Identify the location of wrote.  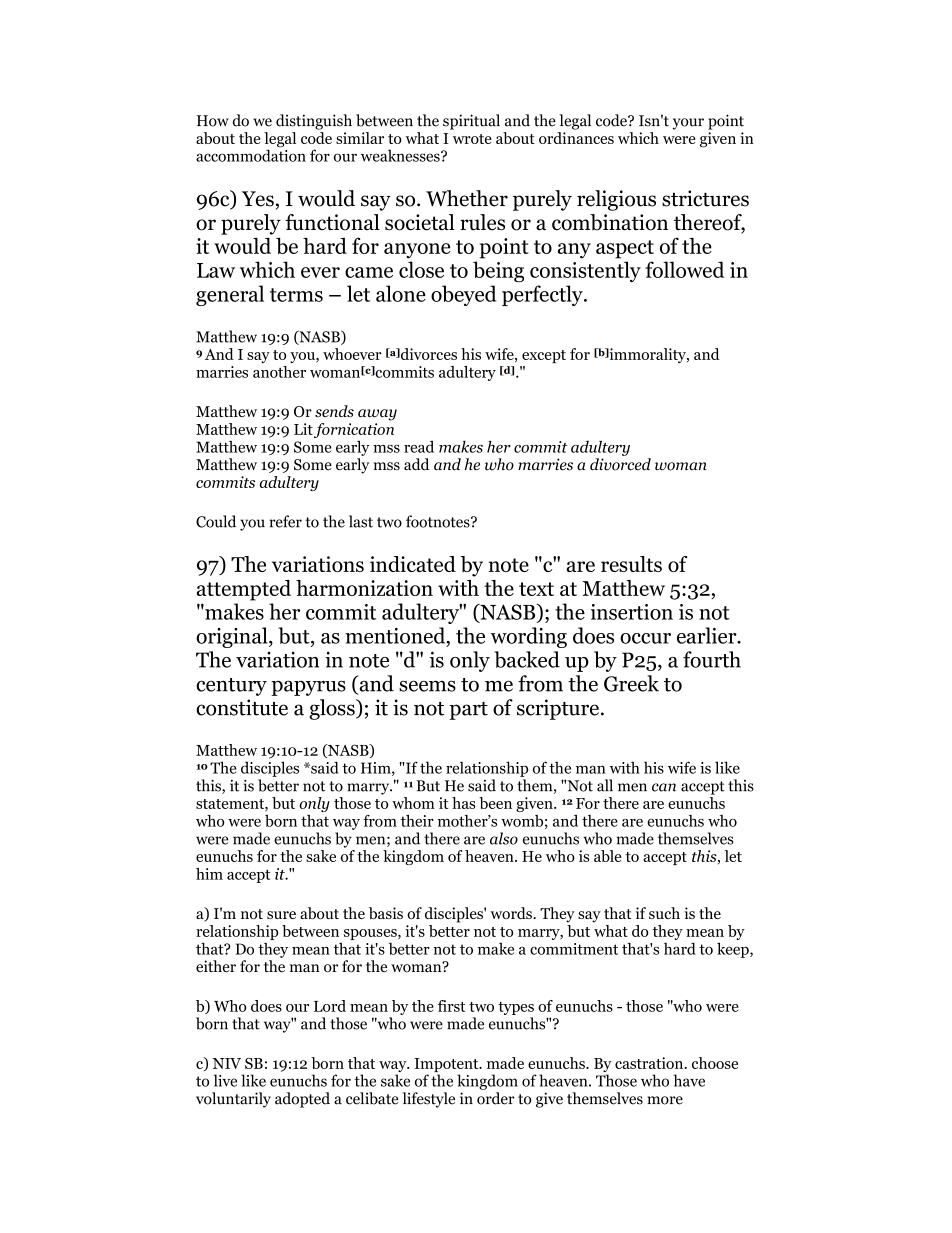
(472, 139).
